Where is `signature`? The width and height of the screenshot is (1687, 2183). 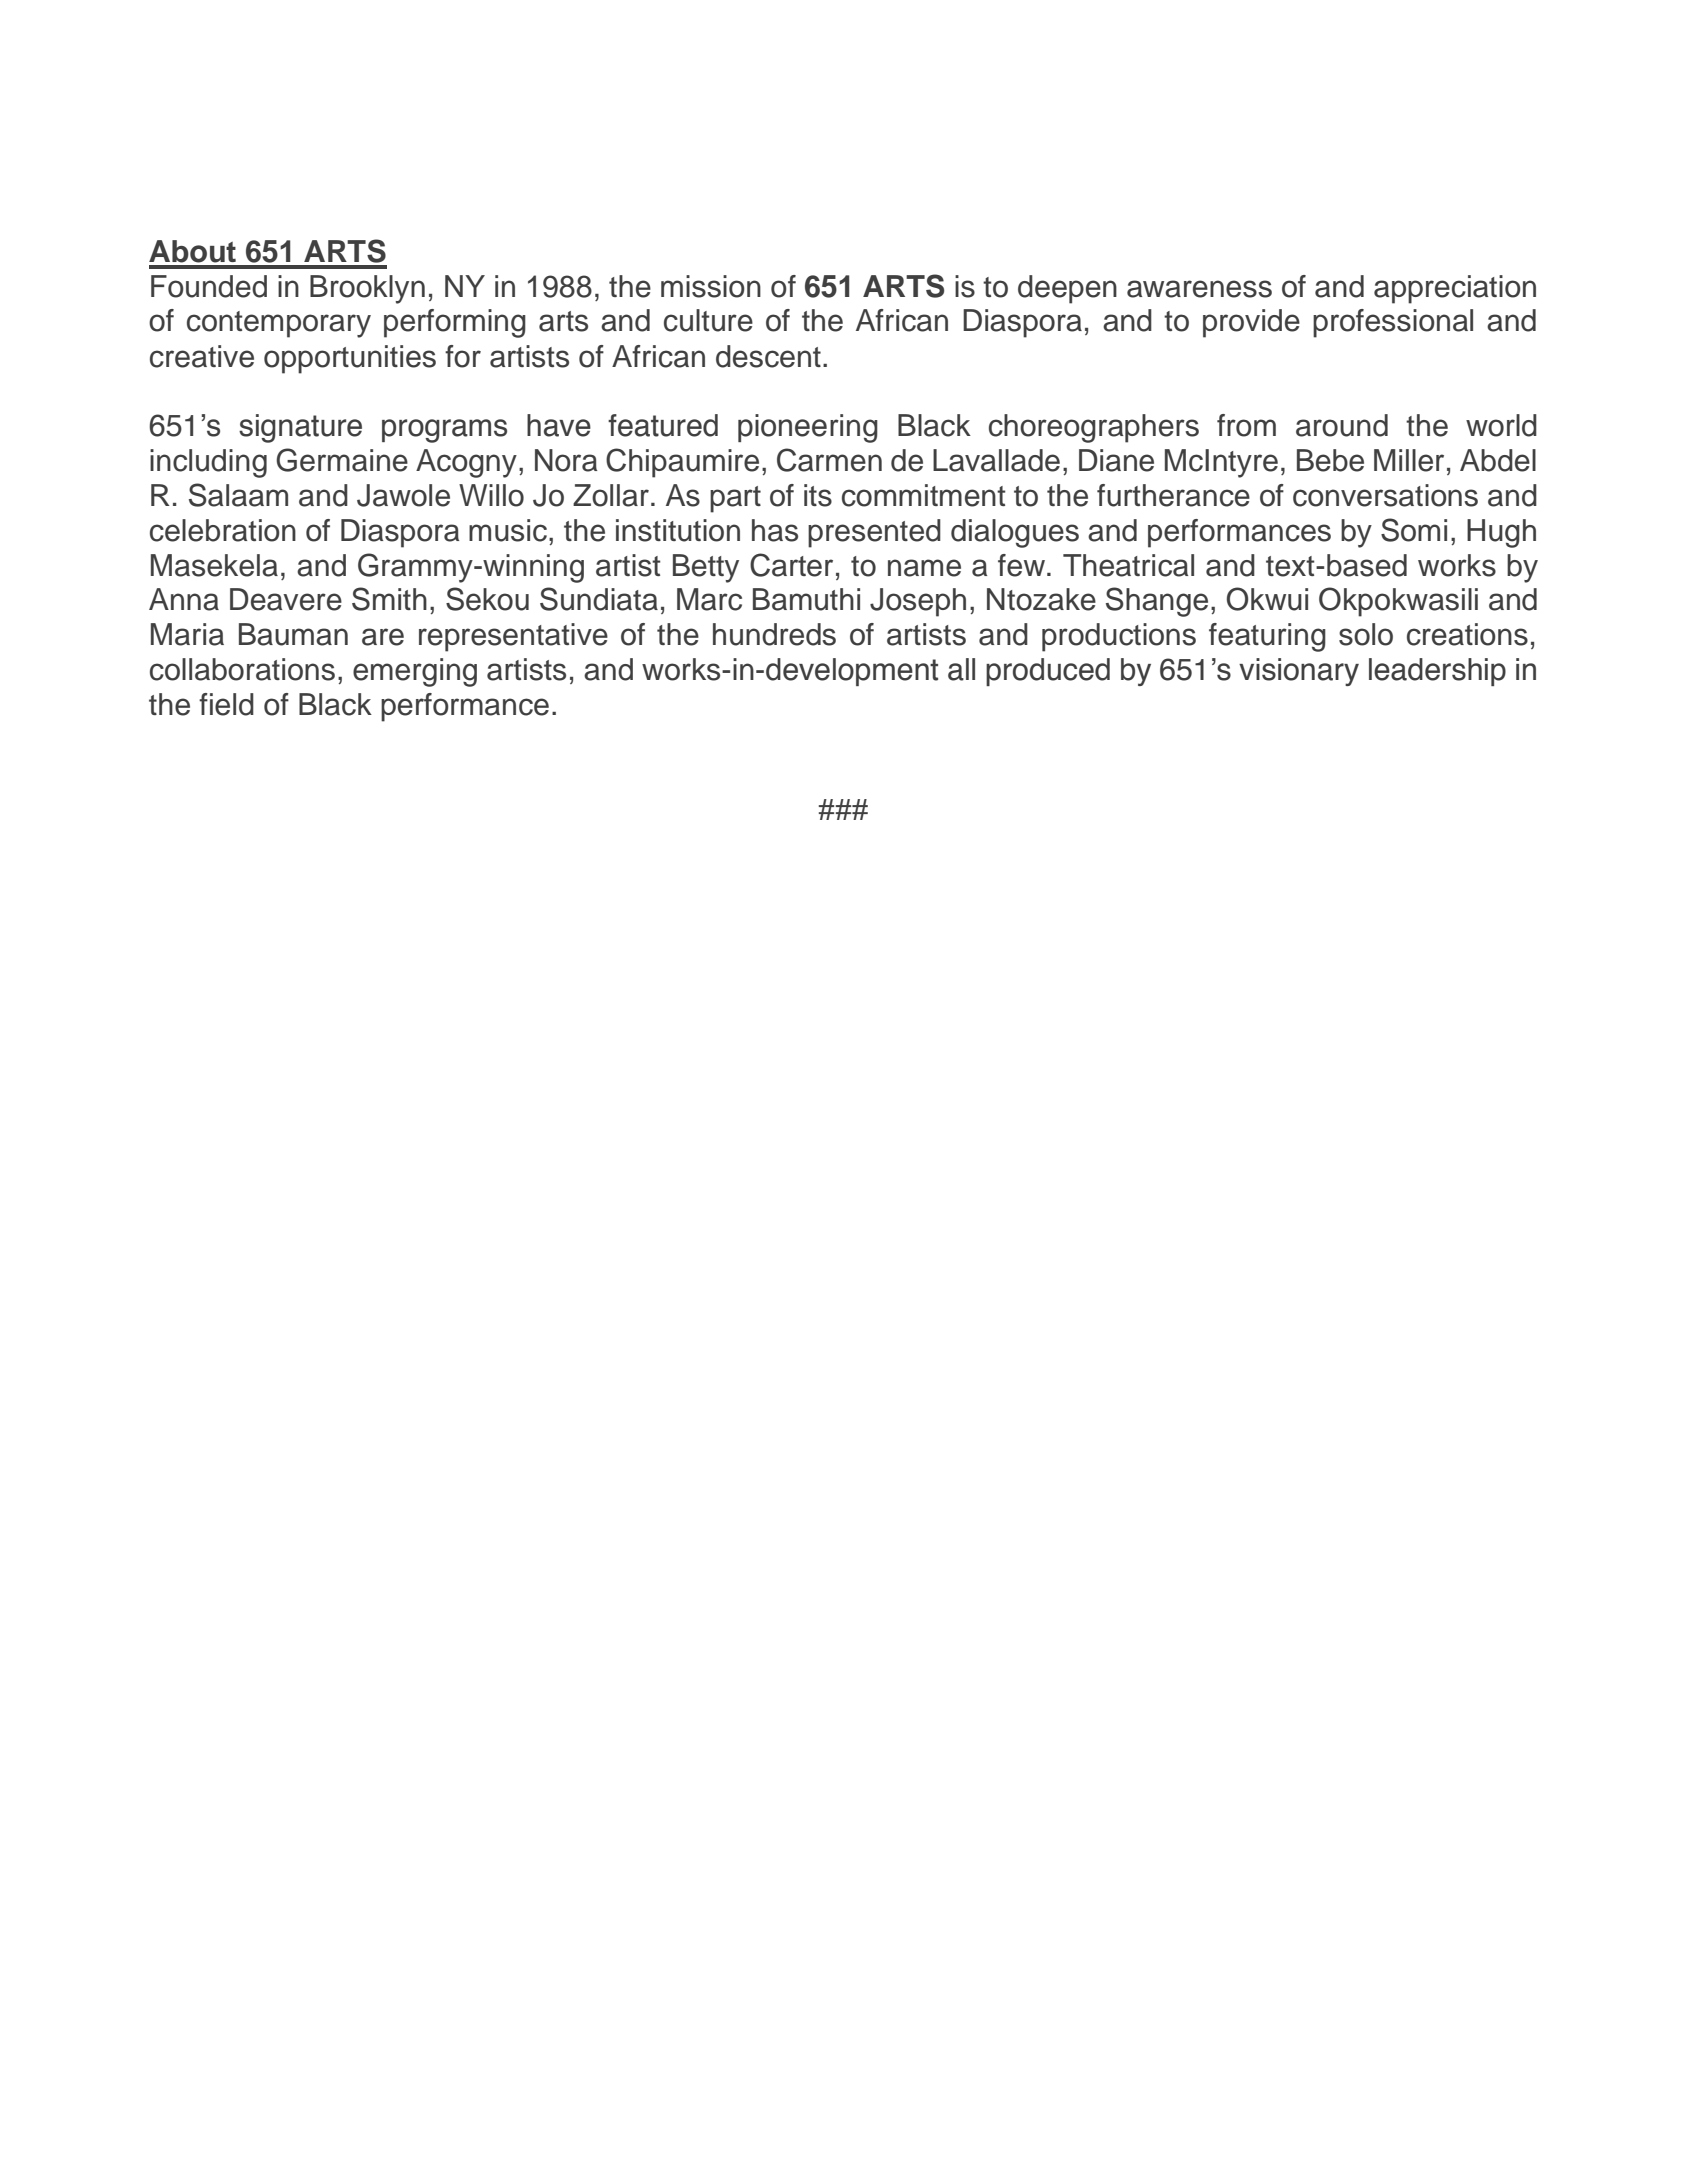
signature is located at coordinates (300, 428).
